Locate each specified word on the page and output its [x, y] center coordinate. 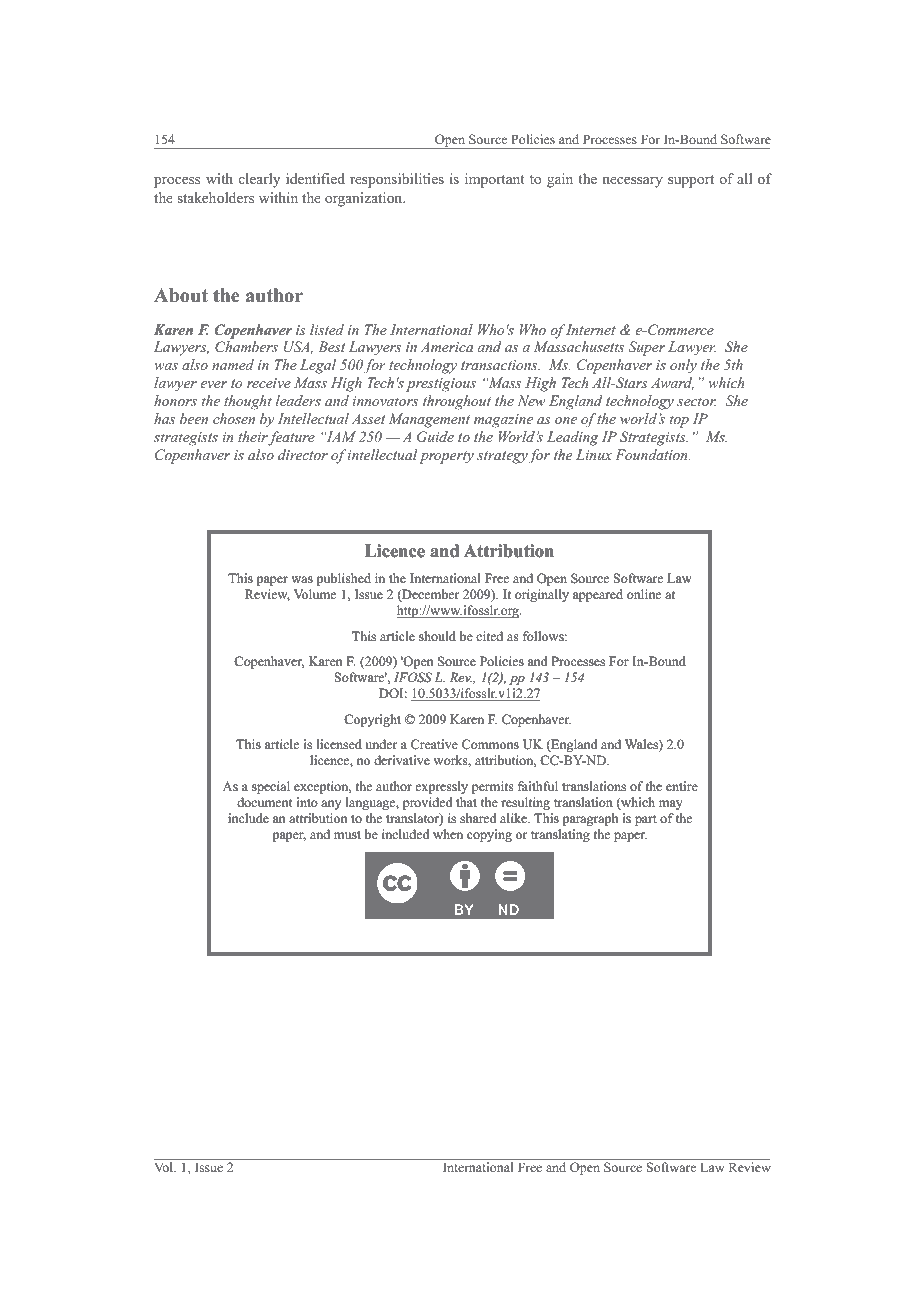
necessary [632, 182]
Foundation [652, 454]
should [437, 636]
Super [646, 348]
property [446, 457]
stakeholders [215, 198]
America [447, 347]
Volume [315, 594]
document [264, 802]
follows [544, 636]
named [233, 364]
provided [427, 803]
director [303, 454]
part [645, 820]
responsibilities [397, 180]
